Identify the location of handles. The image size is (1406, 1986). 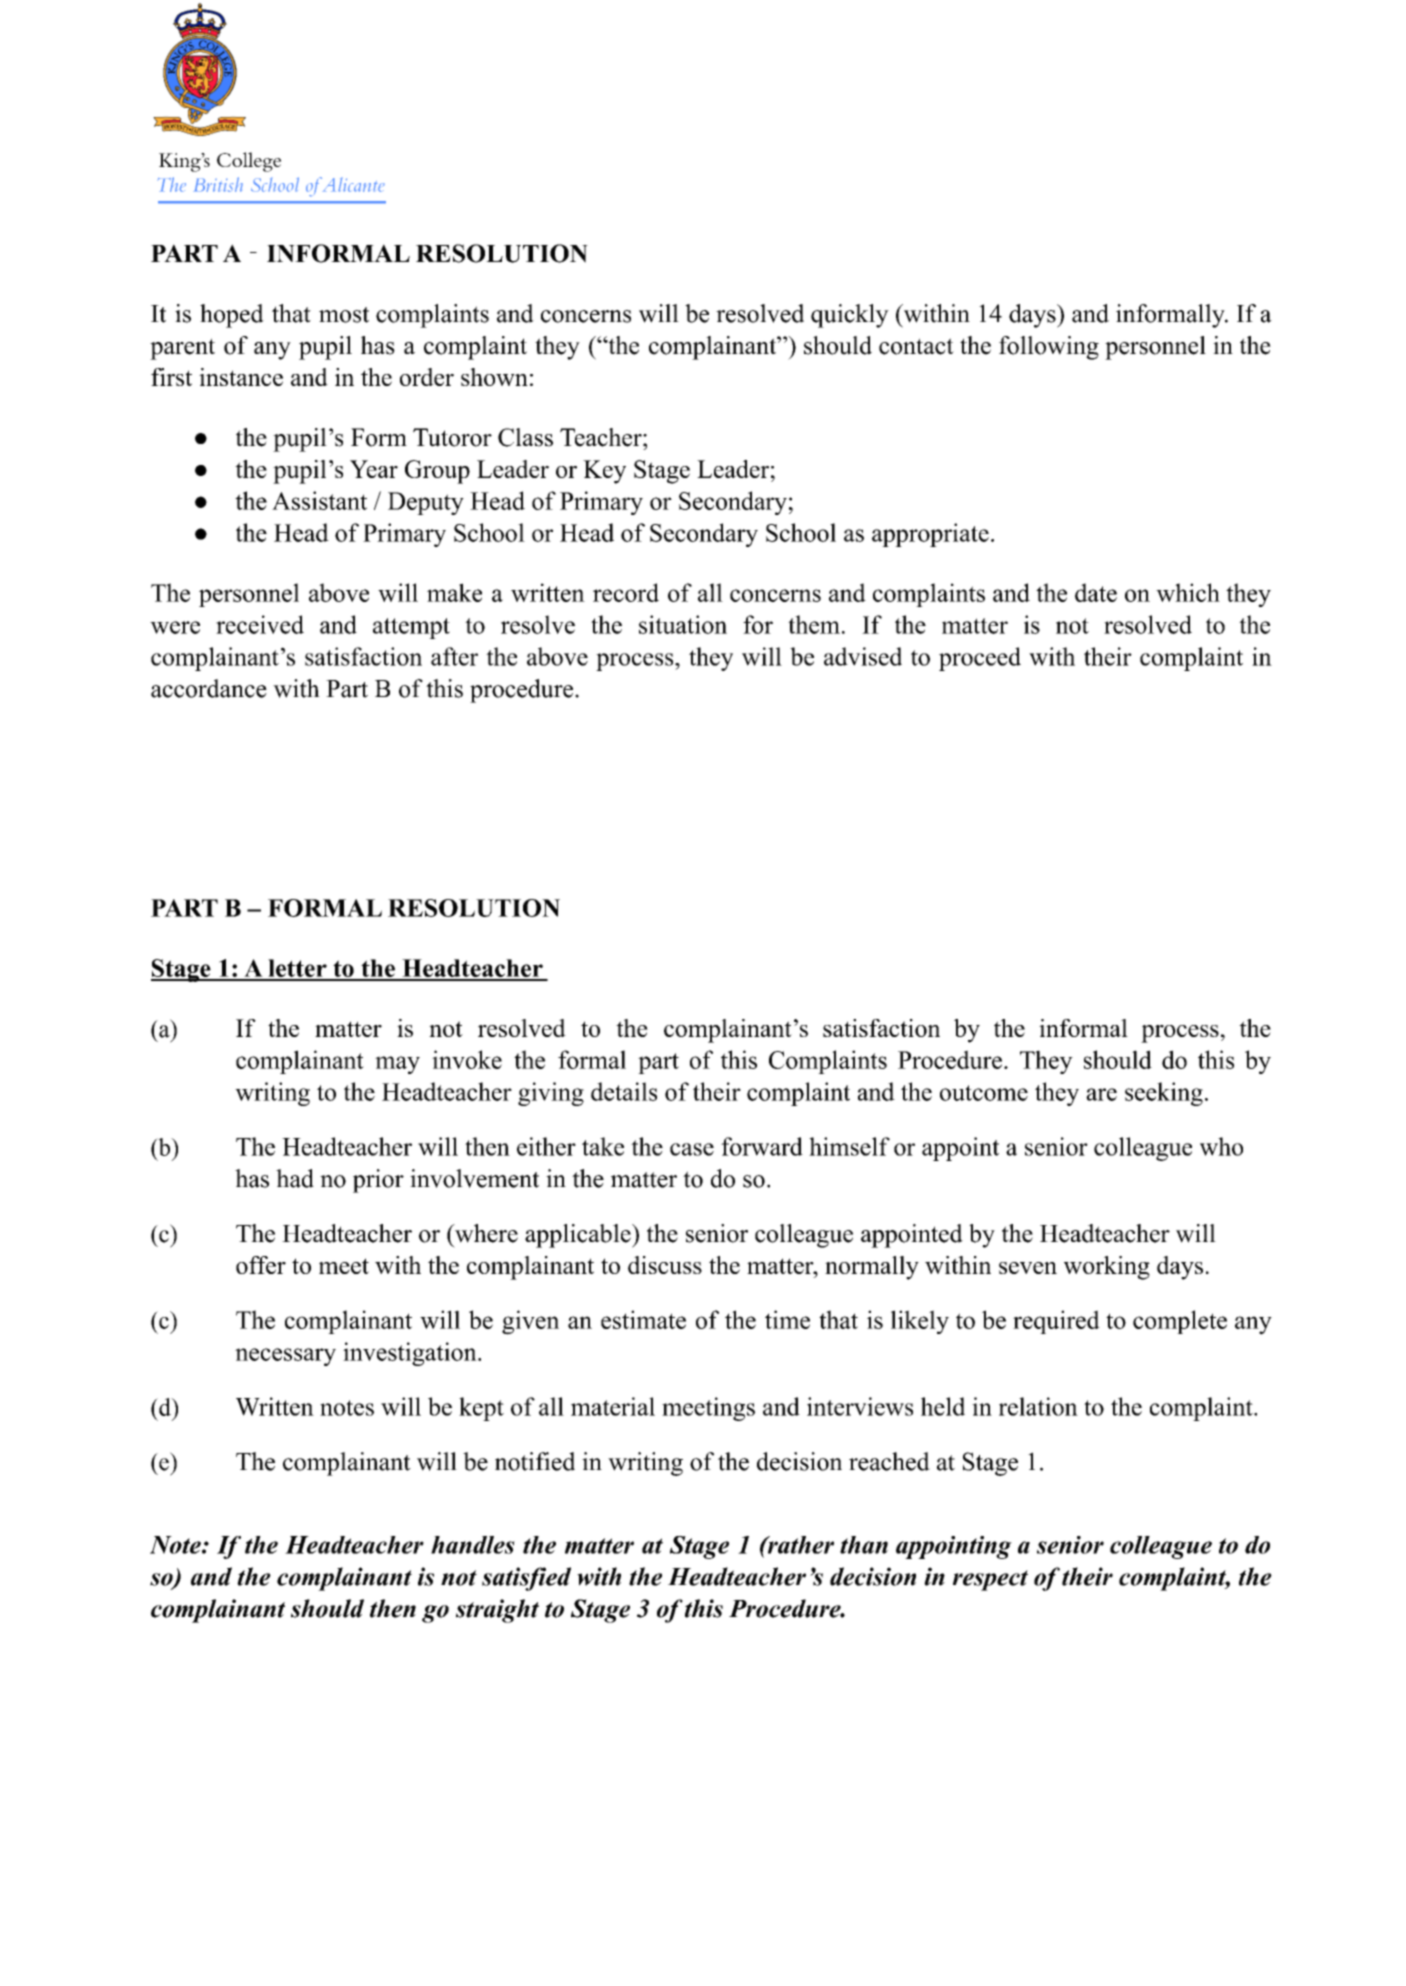
(473, 1545).
